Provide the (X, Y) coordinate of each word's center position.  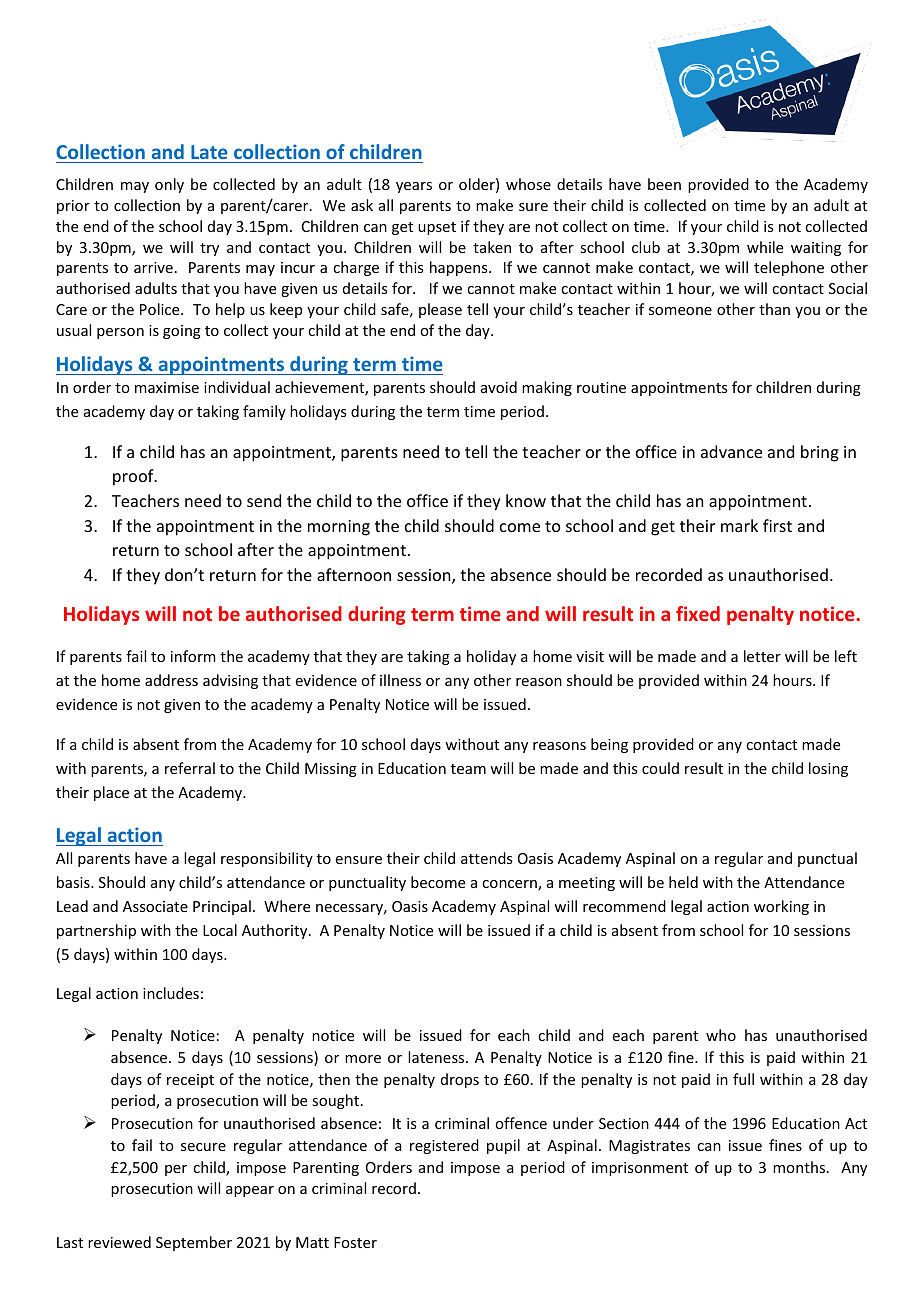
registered (444, 1146)
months (800, 1167)
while (765, 247)
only (169, 185)
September (194, 1243)
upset (437, 228)
